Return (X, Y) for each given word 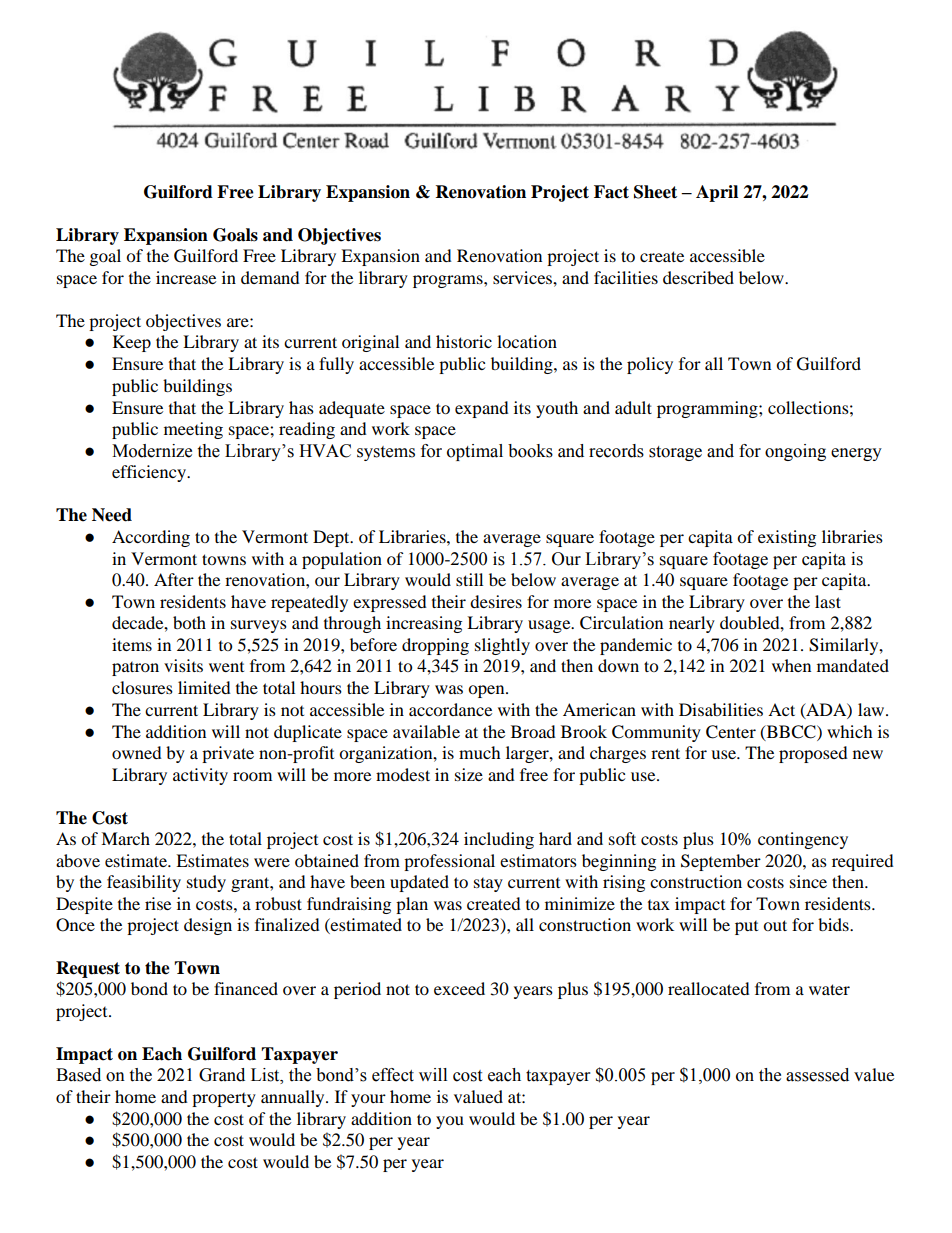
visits (183, 665)
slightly (502, 646)
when (791, 665)
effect (393, 1075)
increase (186, 277)
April (717, 193)
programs (449, 281)
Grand (222, 1075)
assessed (817, 1075)
